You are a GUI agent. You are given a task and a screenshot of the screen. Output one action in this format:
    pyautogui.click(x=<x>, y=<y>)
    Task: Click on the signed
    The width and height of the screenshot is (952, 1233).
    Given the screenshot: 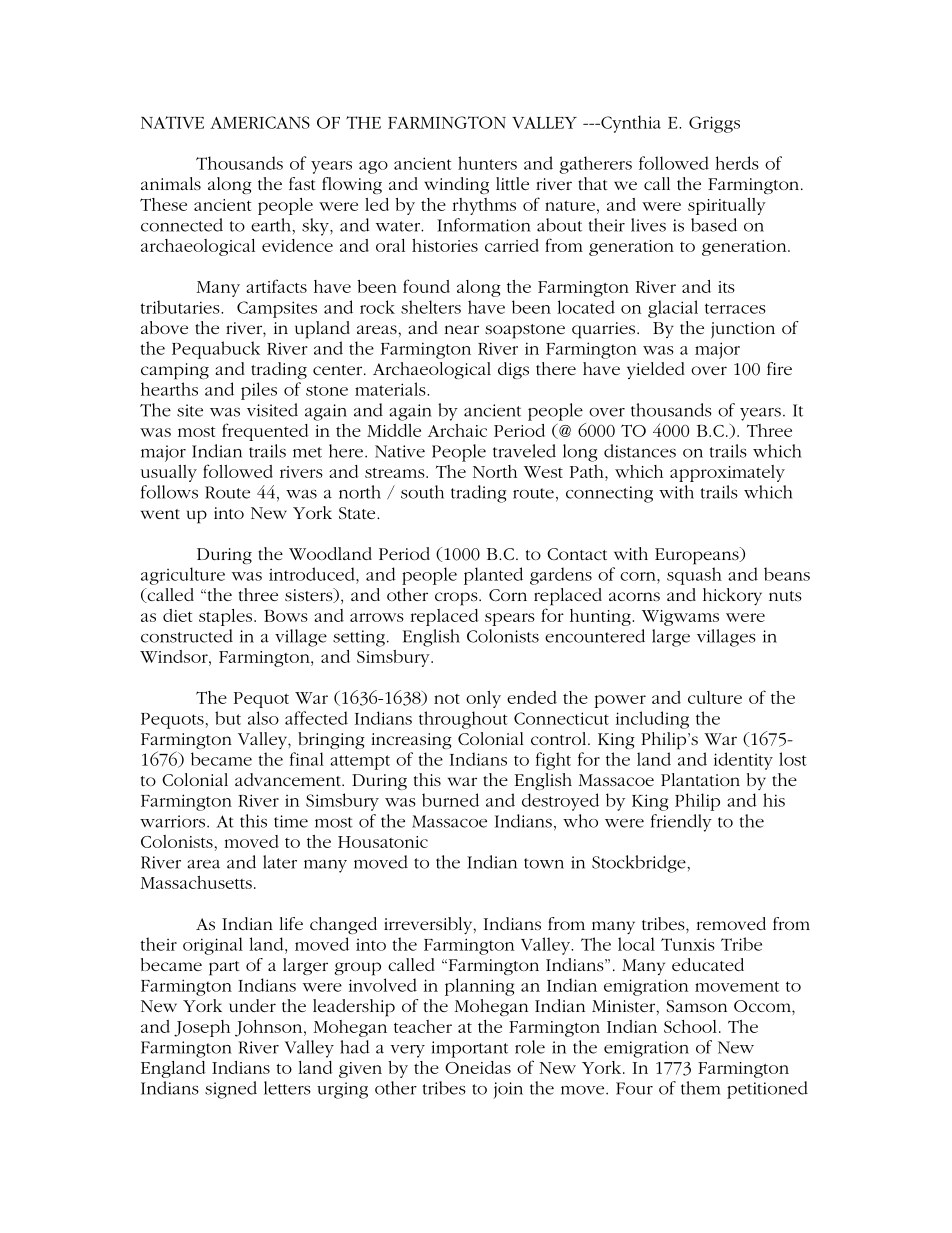 What is the action you would take?
    pyautogui.click(x=231, y=1090)
